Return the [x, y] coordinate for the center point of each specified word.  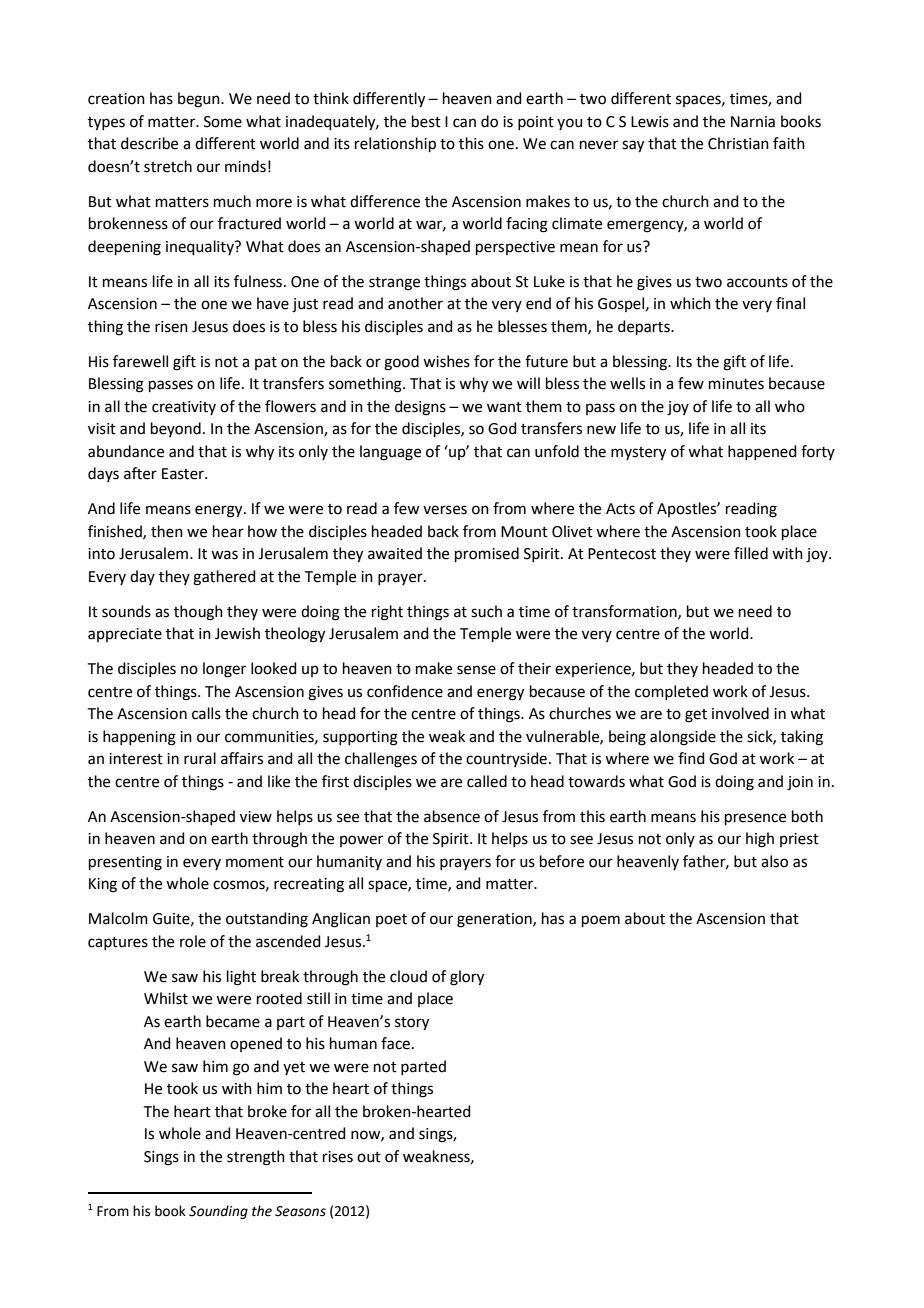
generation [495, 920]
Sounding [218, 1212]
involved [740, 713]
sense [476, 670]
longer [224, 670]
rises [338, 1157]
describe [149, 143]
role [193, 941]
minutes [736, 384]
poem [601, 921]
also [774, 861]
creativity [184, 408]
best [426, 121]
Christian [738, 143]
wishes [446, 361]
